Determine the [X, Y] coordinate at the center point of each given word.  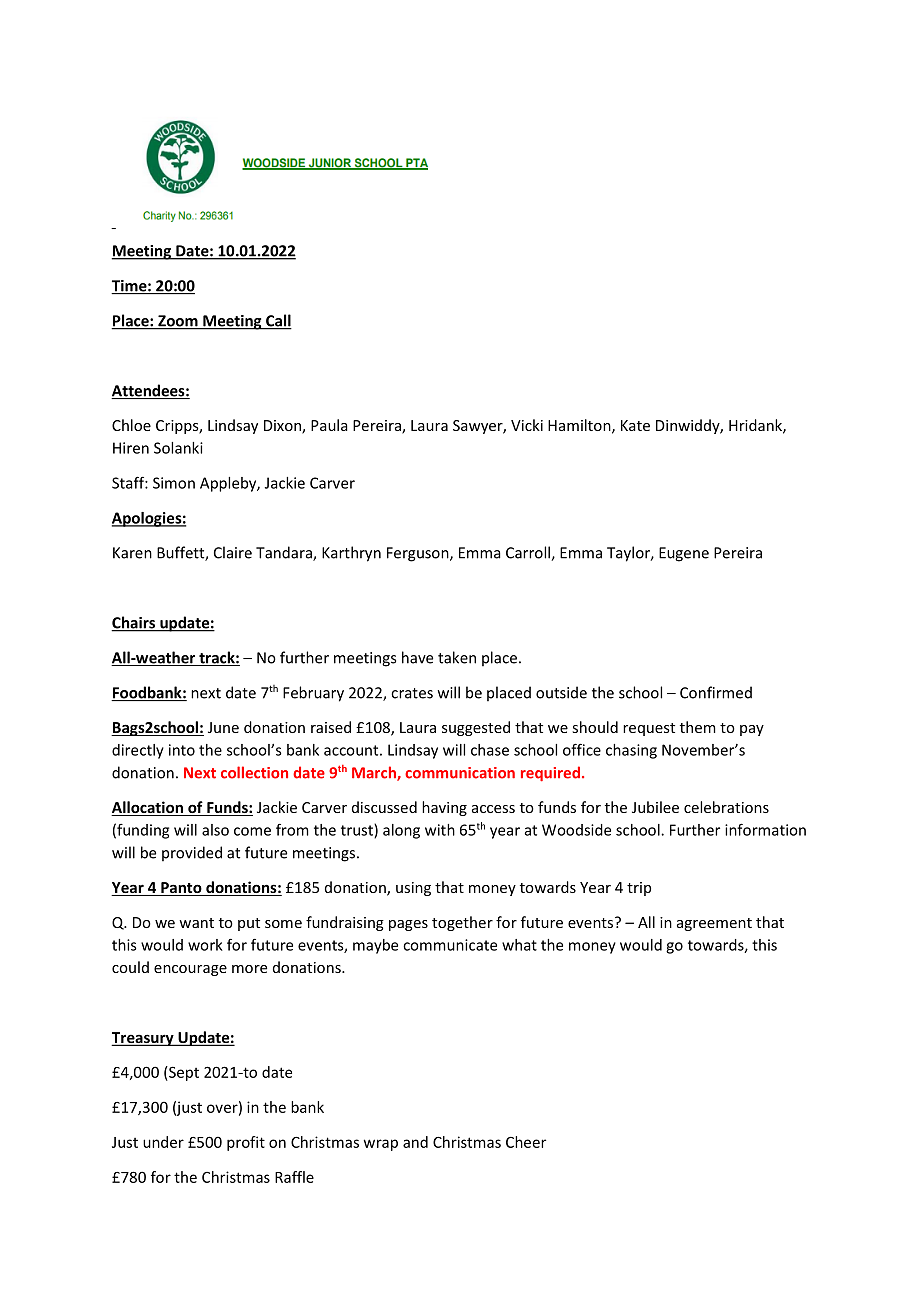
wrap [381, 1145]
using [413, 889]
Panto [181, 889]
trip [639, 889]
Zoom [178, 322]
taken [457, 657]
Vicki [527, 425]
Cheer [526, 1142]
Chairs [134, 623]
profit [246, 1143]
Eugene [684, 554]
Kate [635, 425]
